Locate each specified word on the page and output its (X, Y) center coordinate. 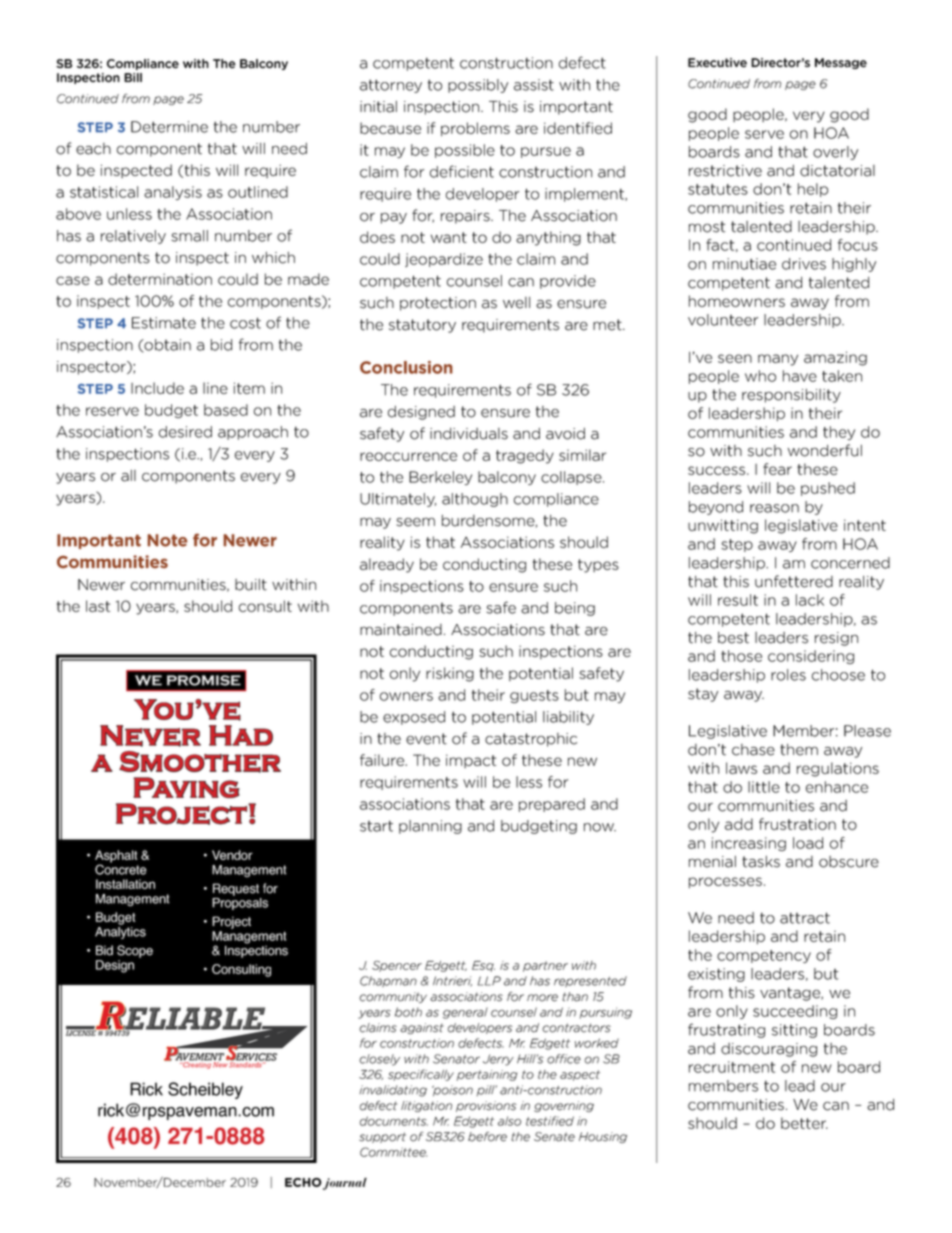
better (804, 1123)
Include (157, 388)
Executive (717, 63)
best (733, 638)
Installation (125, 884)
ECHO (303, 1182)
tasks (761, 862)
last (98, 606)
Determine (169, 127)
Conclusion (406, 367)
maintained (401, 630)
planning (430, 827)
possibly (478, 86)
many (778, 360)
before (487, 1137)
